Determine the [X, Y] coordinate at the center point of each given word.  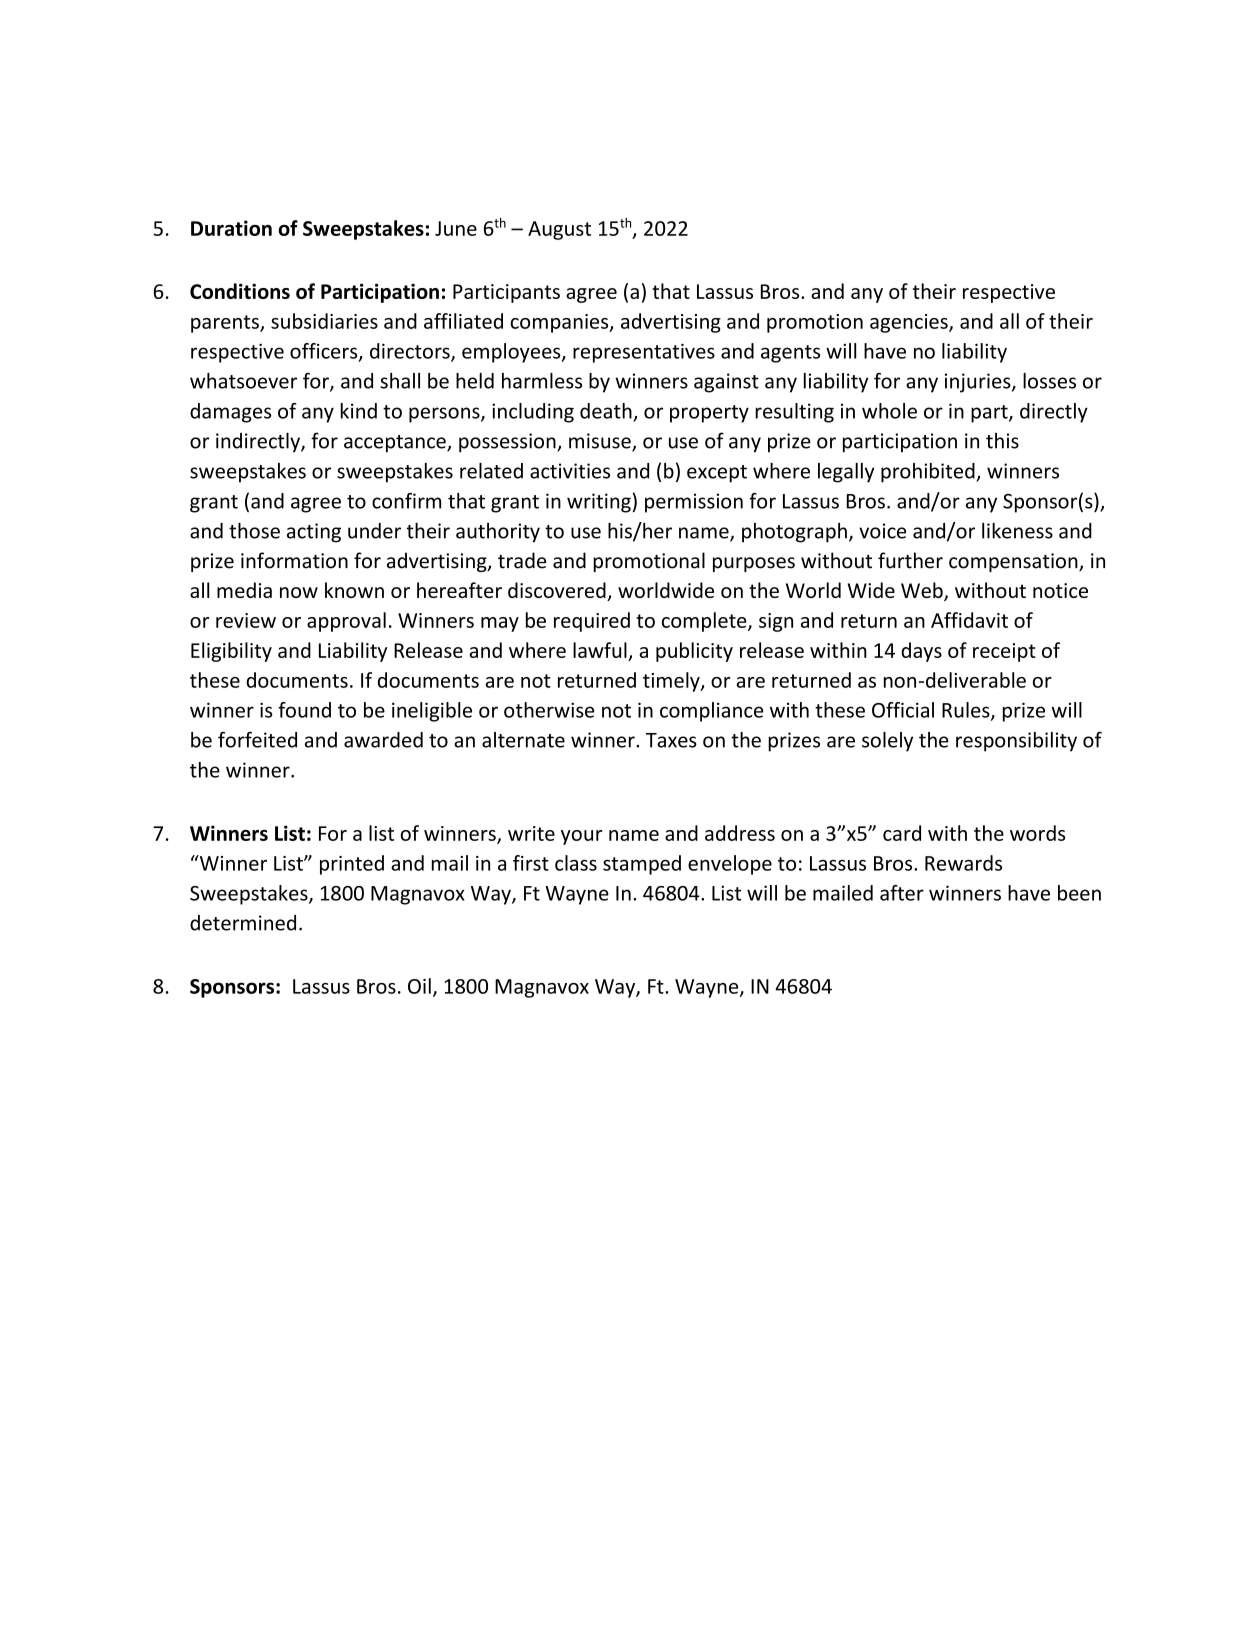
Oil [419, 986]
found [304, 710]
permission [694, 503]
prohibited [929, 473]
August [559, 230]
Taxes [671, 740]
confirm [406, 501]
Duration [231, 228]
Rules [967, 711]
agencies [910, 323]
